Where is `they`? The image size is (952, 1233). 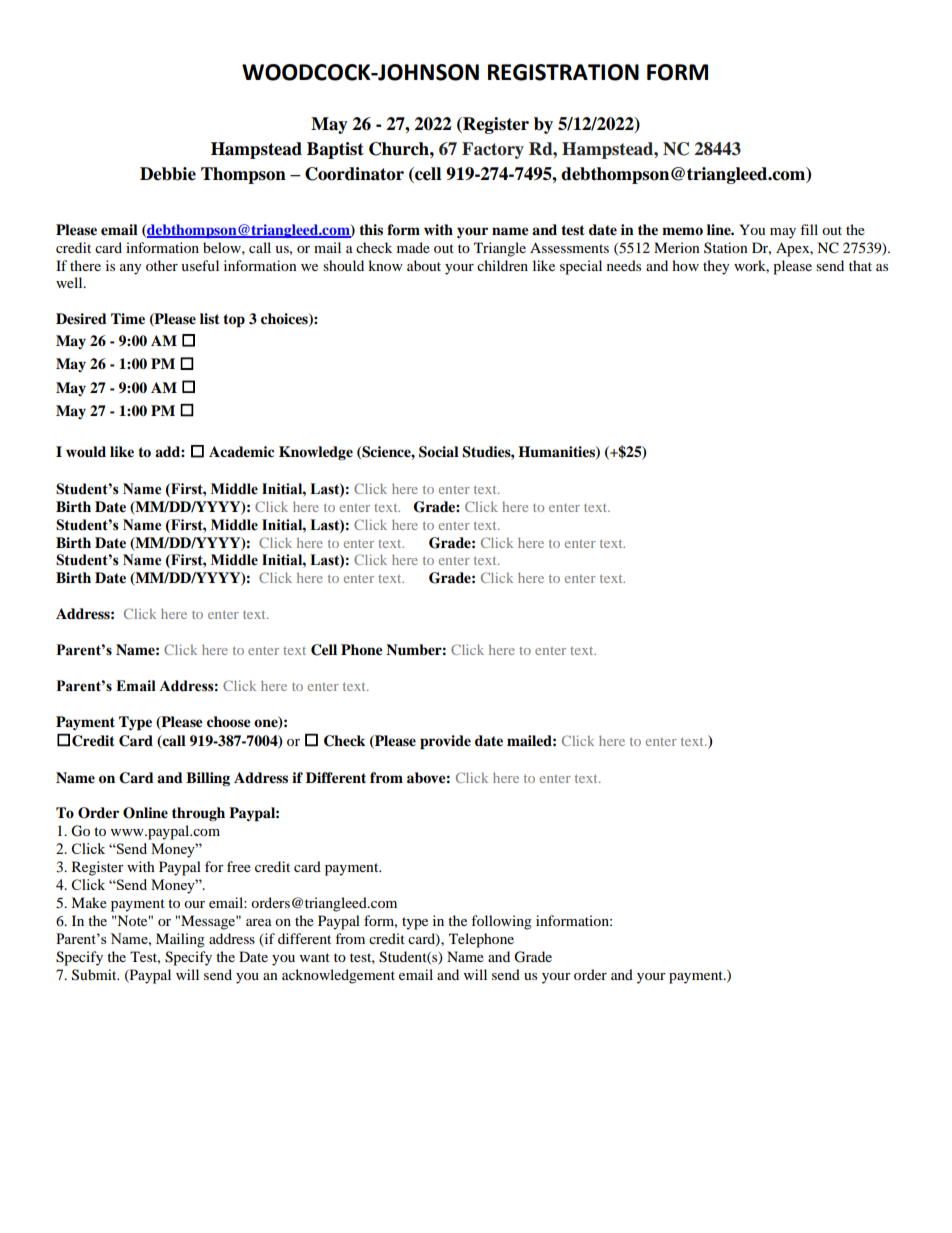 they is located at coordinates (716, 267).
